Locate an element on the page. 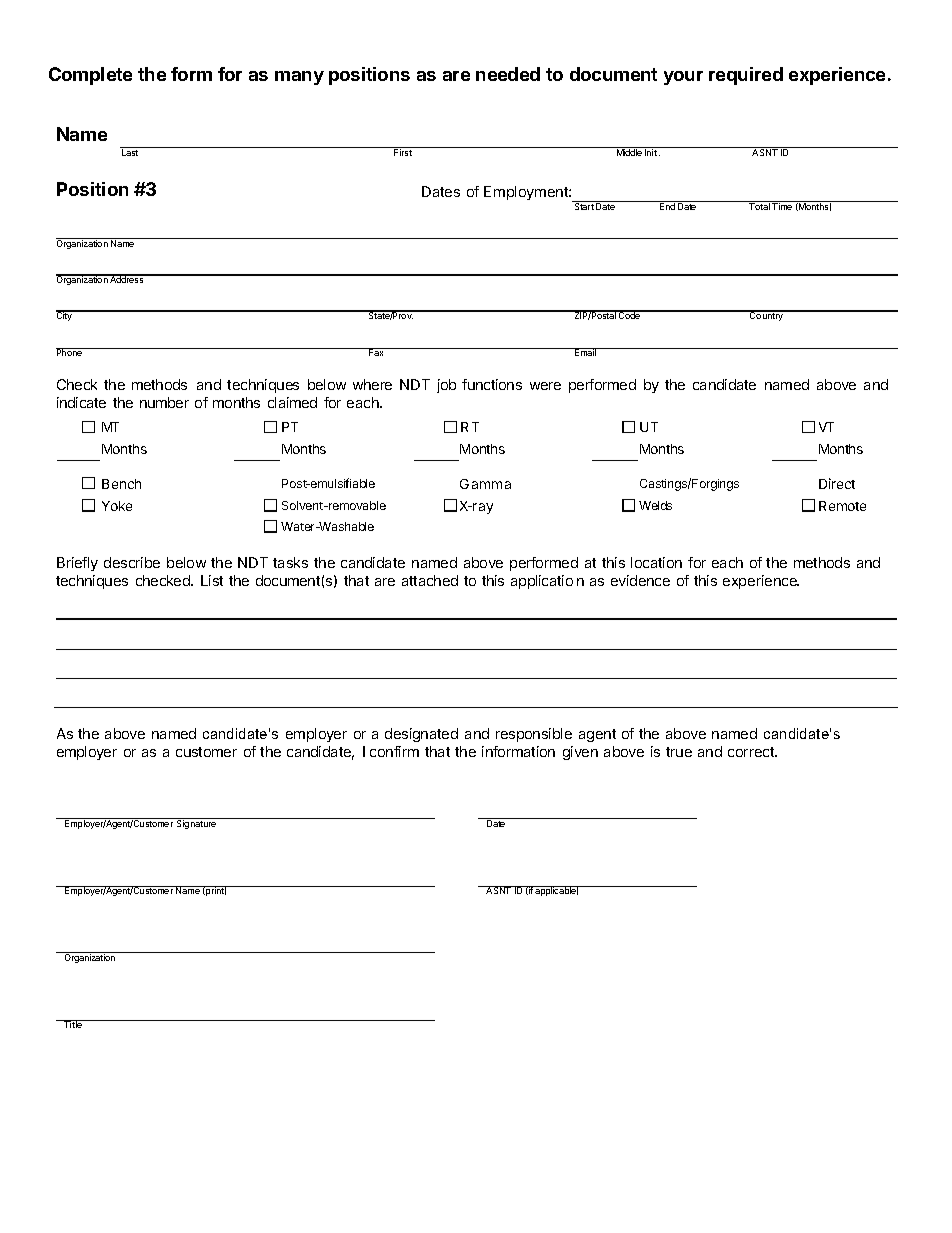 This image has width=952, height=1233. required is located at coordinates (746, 76).
